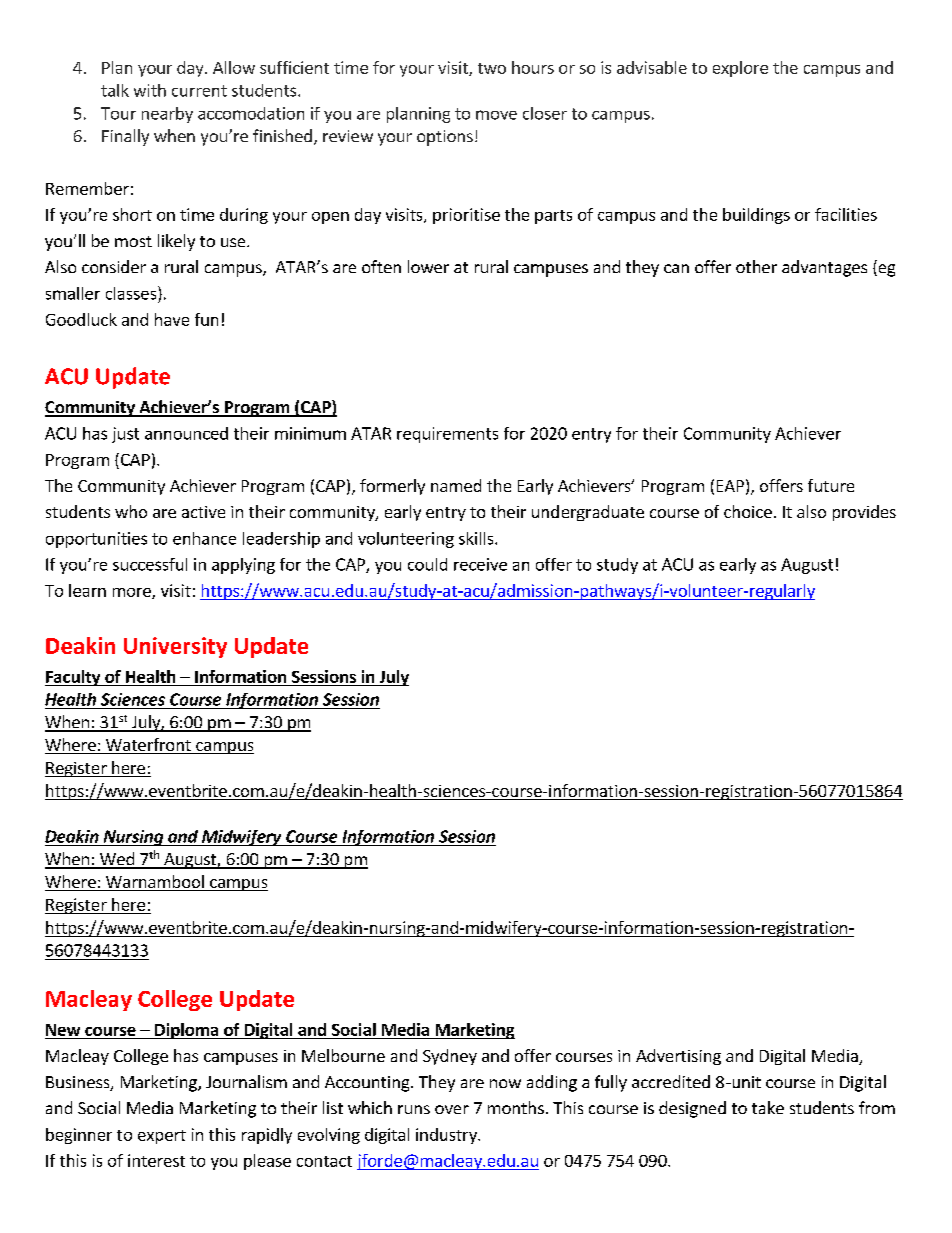  I want to click on receive, so click(480, 564).
